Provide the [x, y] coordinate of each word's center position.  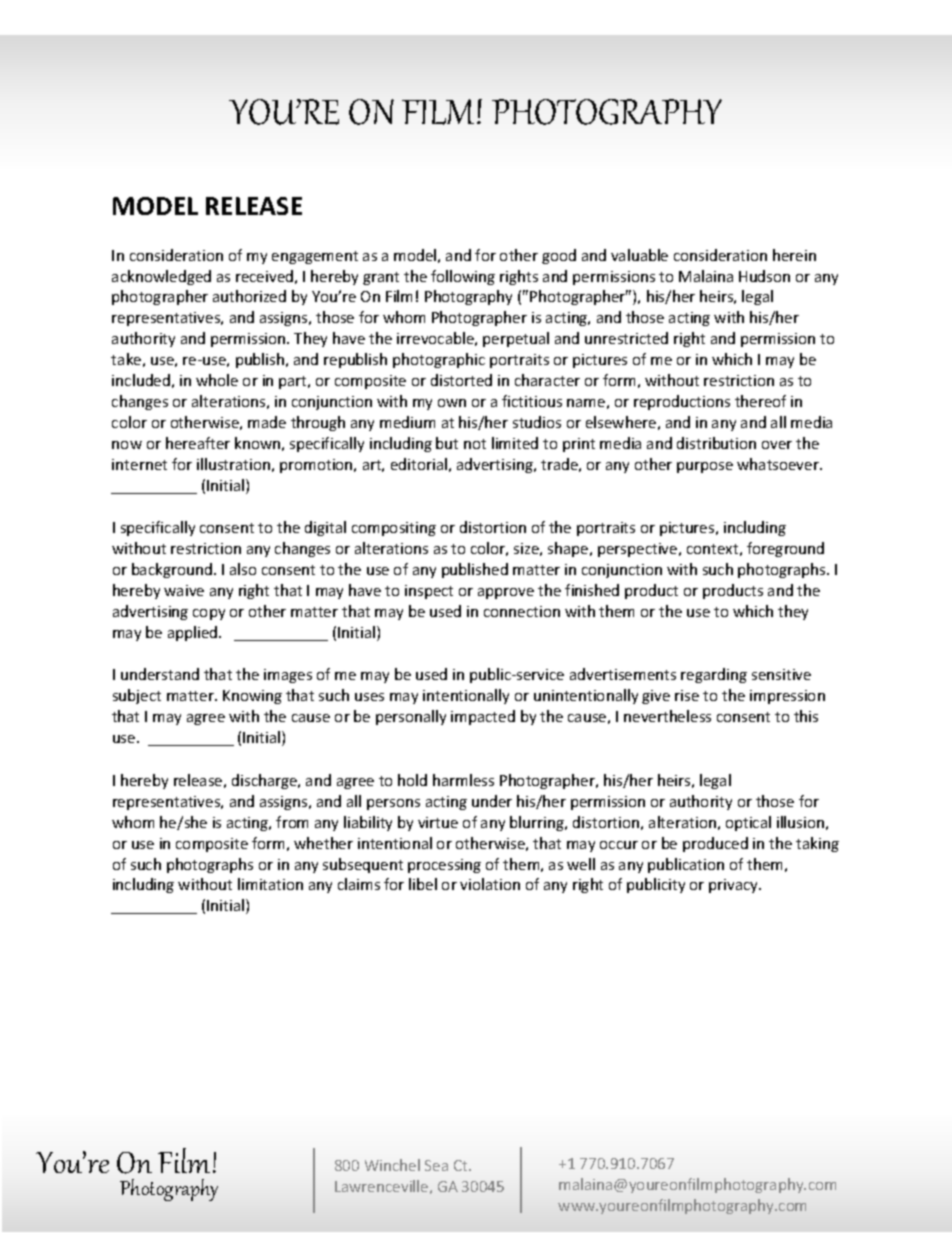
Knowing [252, 697]
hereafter [198, 443]
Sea [436, 1165]
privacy [735, 886]
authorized [249, 296]
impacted [483, 717]
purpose [705, 467]
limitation [270, 884]
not [475, 444]
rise [687, 695]
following [463, 277]
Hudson [764, 276]
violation [490, 884]
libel [423, 884]
